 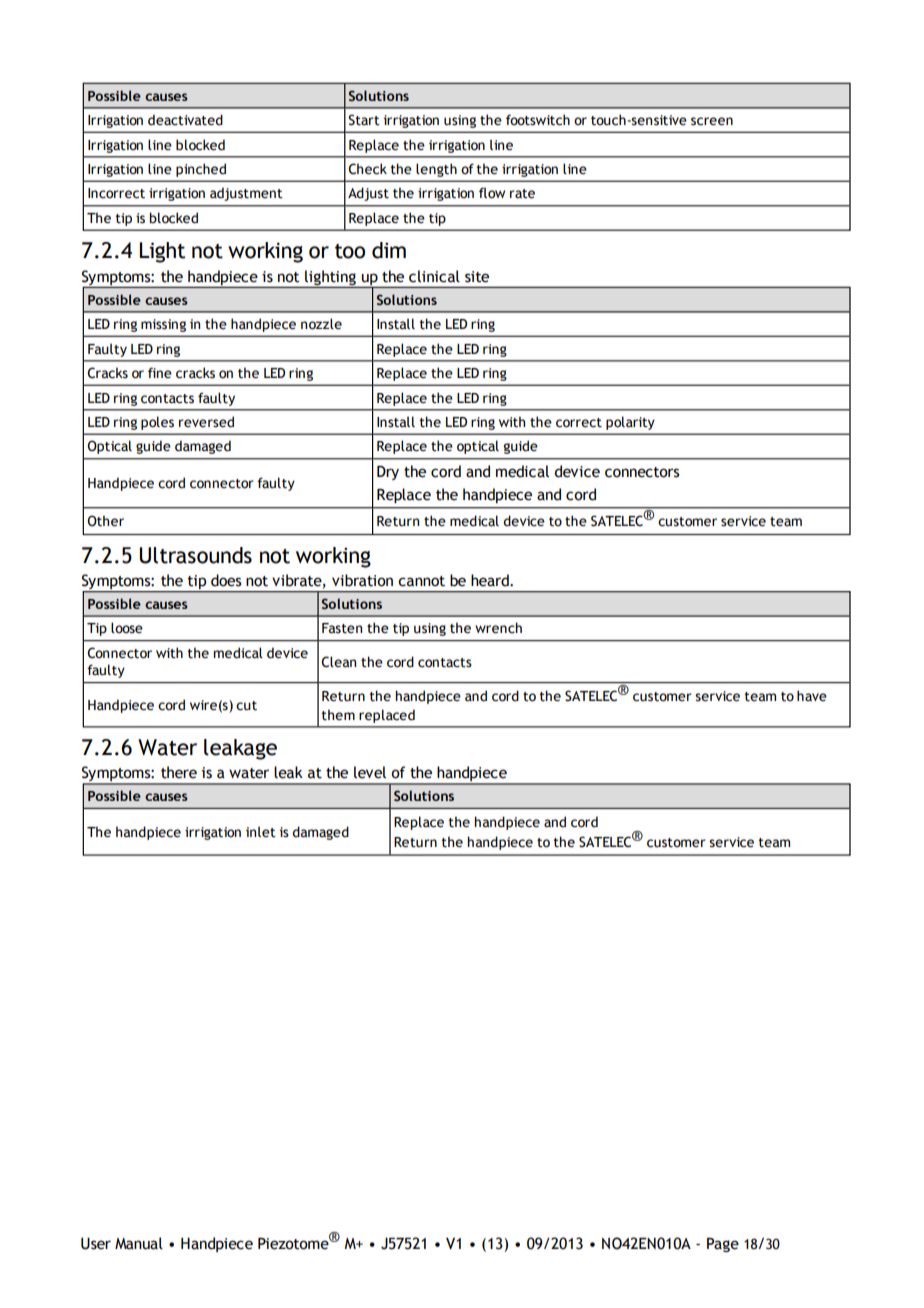 I want to click on Ultrasounds, so click(x=196, y=555).
